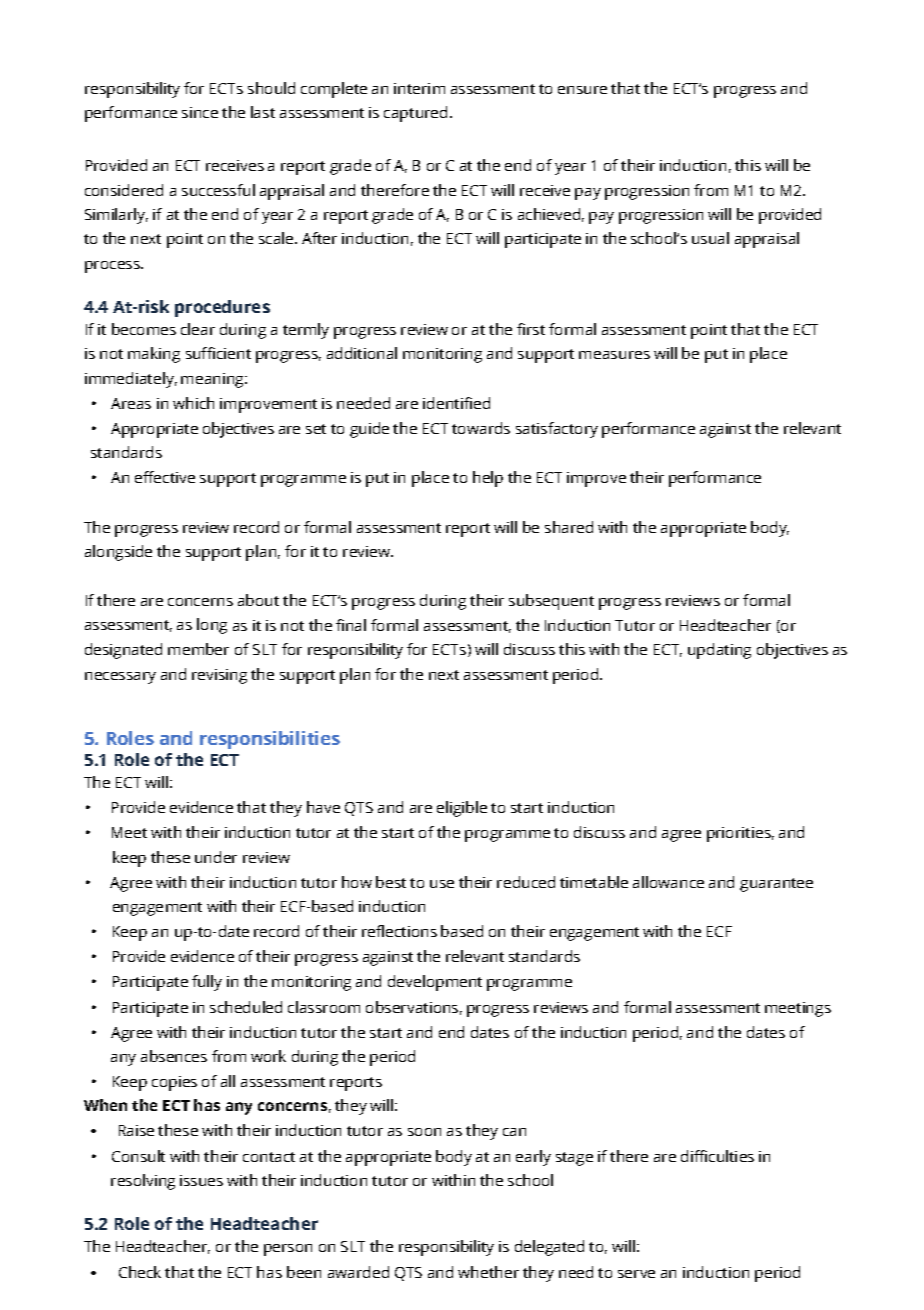 The image size is (924, 1310). Describe the element at coordinates (488, 479) in the screenshot. I see `help` at that location.
